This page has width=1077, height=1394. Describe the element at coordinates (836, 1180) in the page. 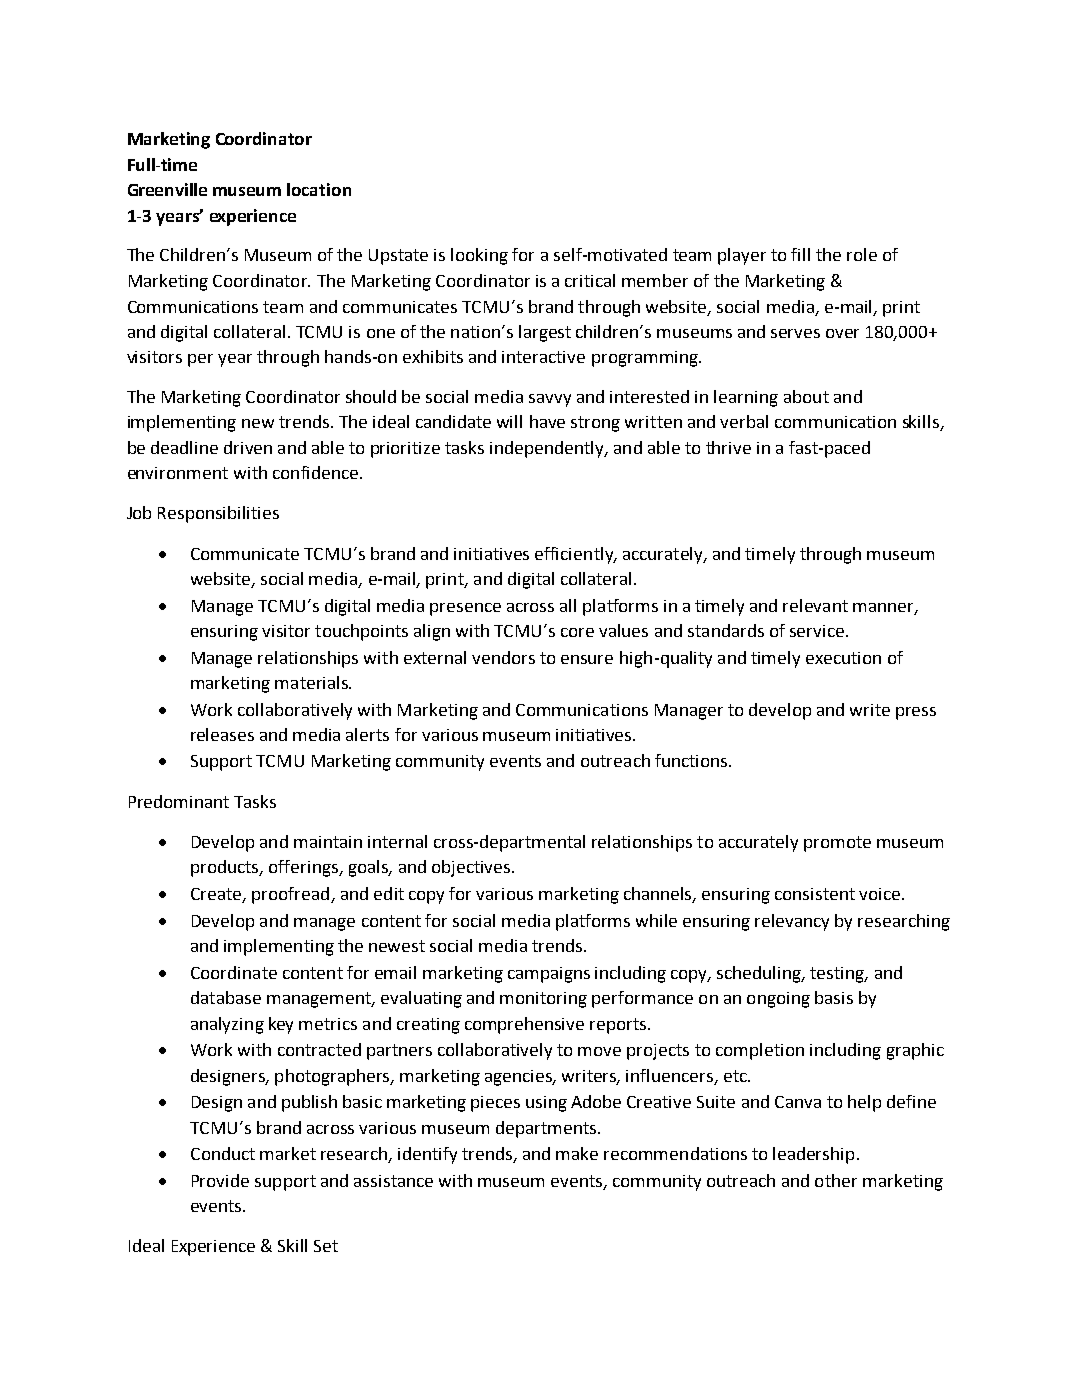

I see `other` at that location.
